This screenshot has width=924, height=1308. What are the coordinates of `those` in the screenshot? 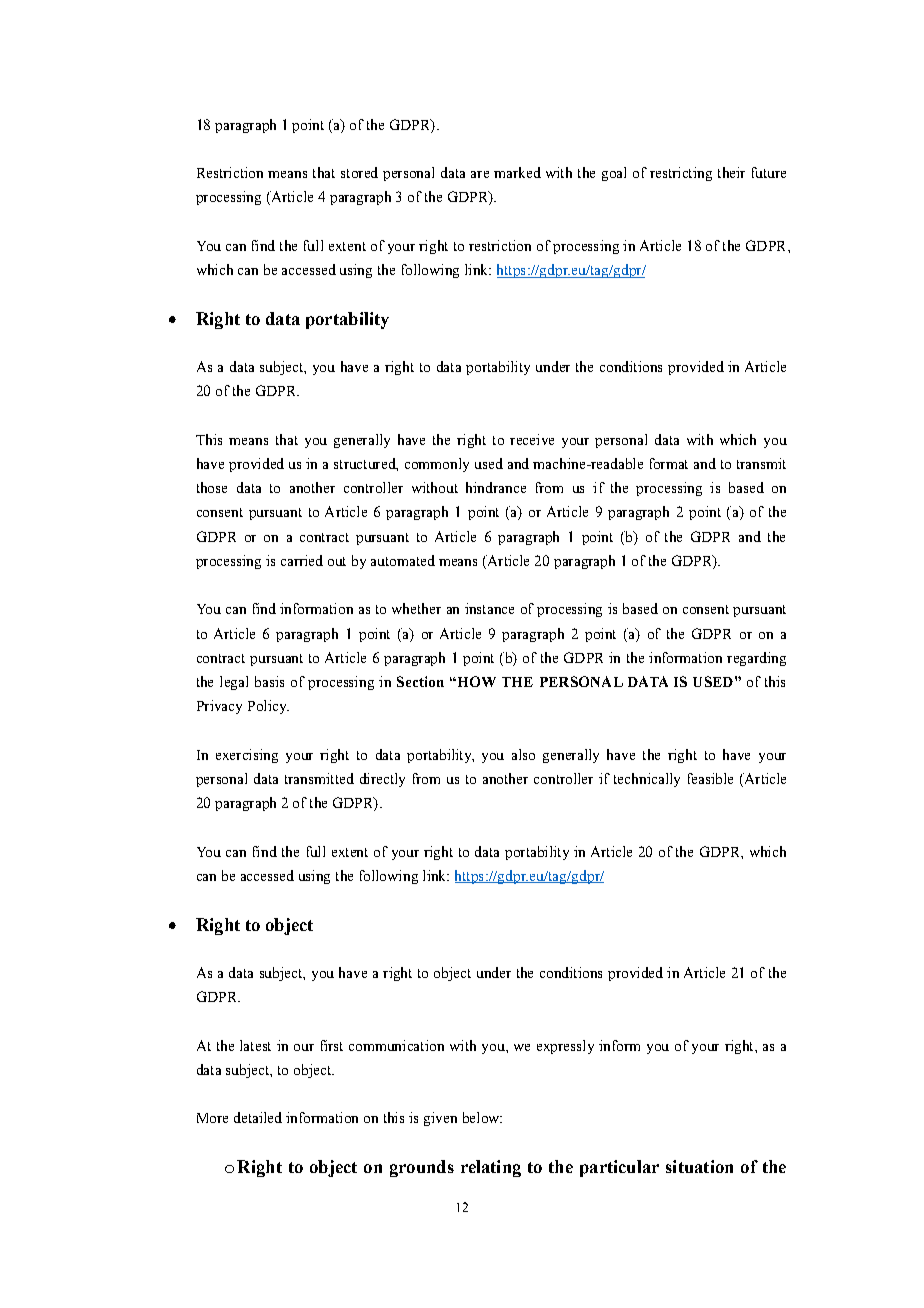 It's located at (212, 487).
